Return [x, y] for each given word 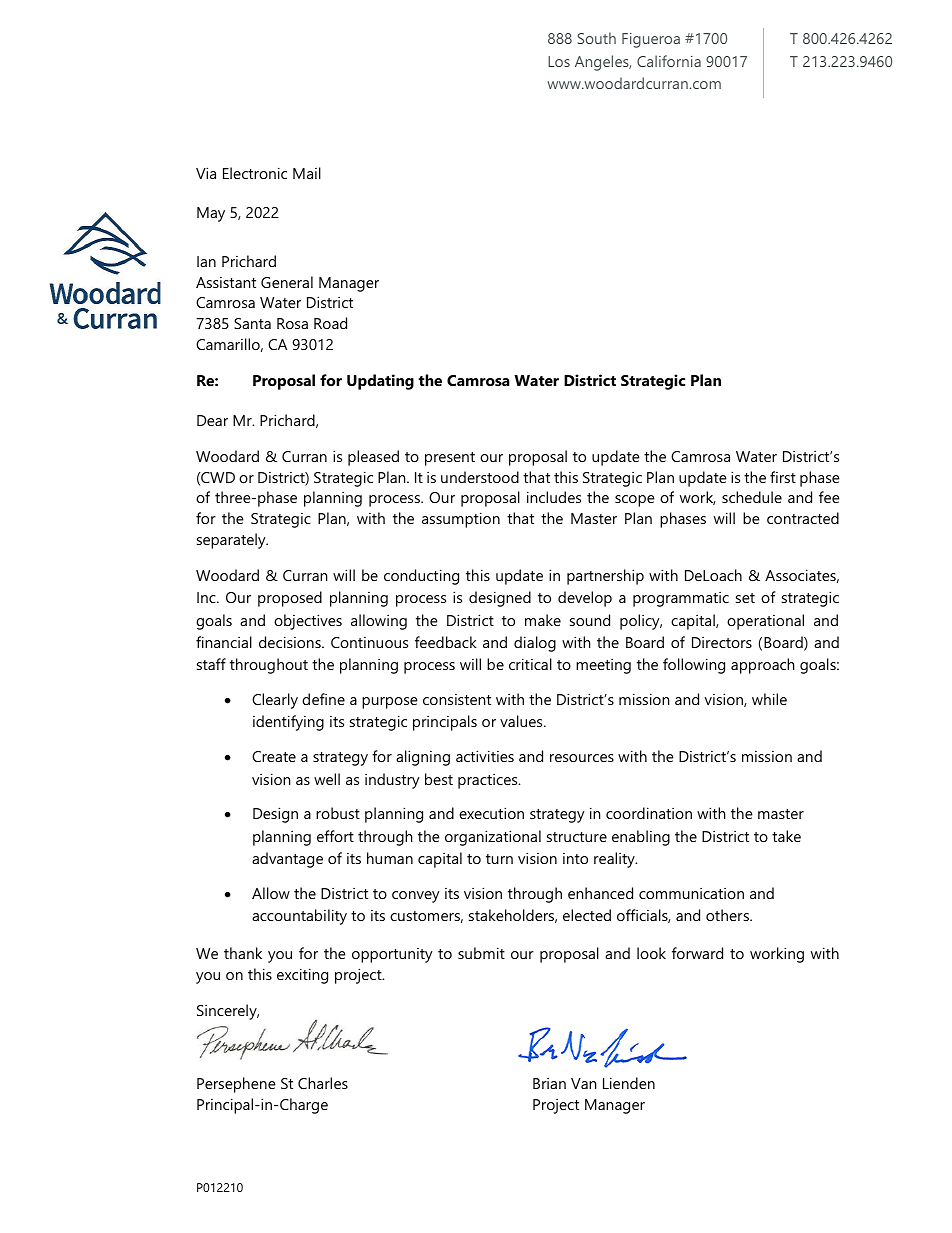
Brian [549, 1083]
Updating [380, 382]
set [745, 598]
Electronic [255, 173]
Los [559, 61]
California [669, 61]
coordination [649, 813]
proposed [290, 599]
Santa [252, 323]
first [783, 477]
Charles [323, 1083]
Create [274, 756]
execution [491, 813]
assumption [461, 520]
